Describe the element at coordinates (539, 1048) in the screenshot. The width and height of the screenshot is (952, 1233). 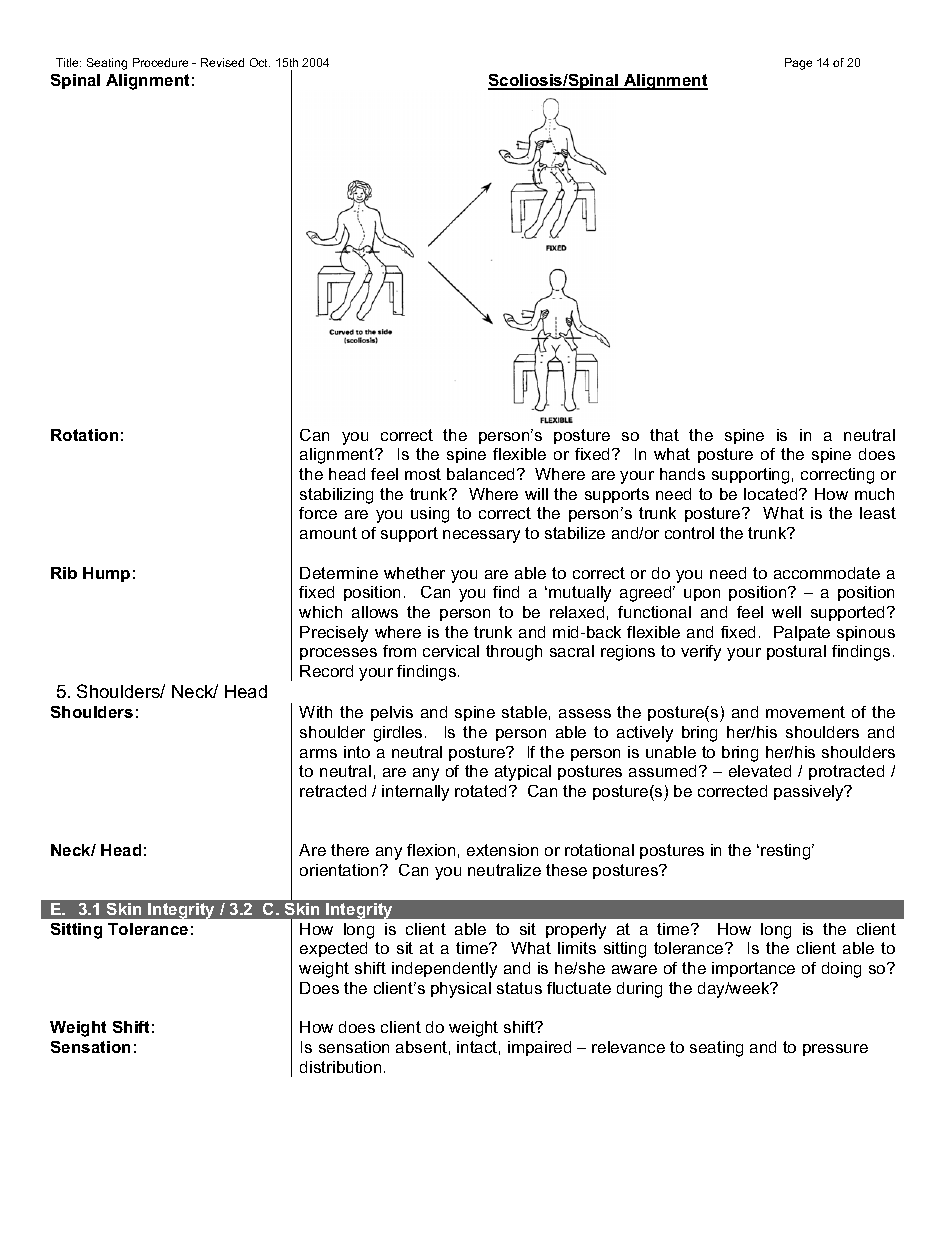
I see `impaired` at that location.
